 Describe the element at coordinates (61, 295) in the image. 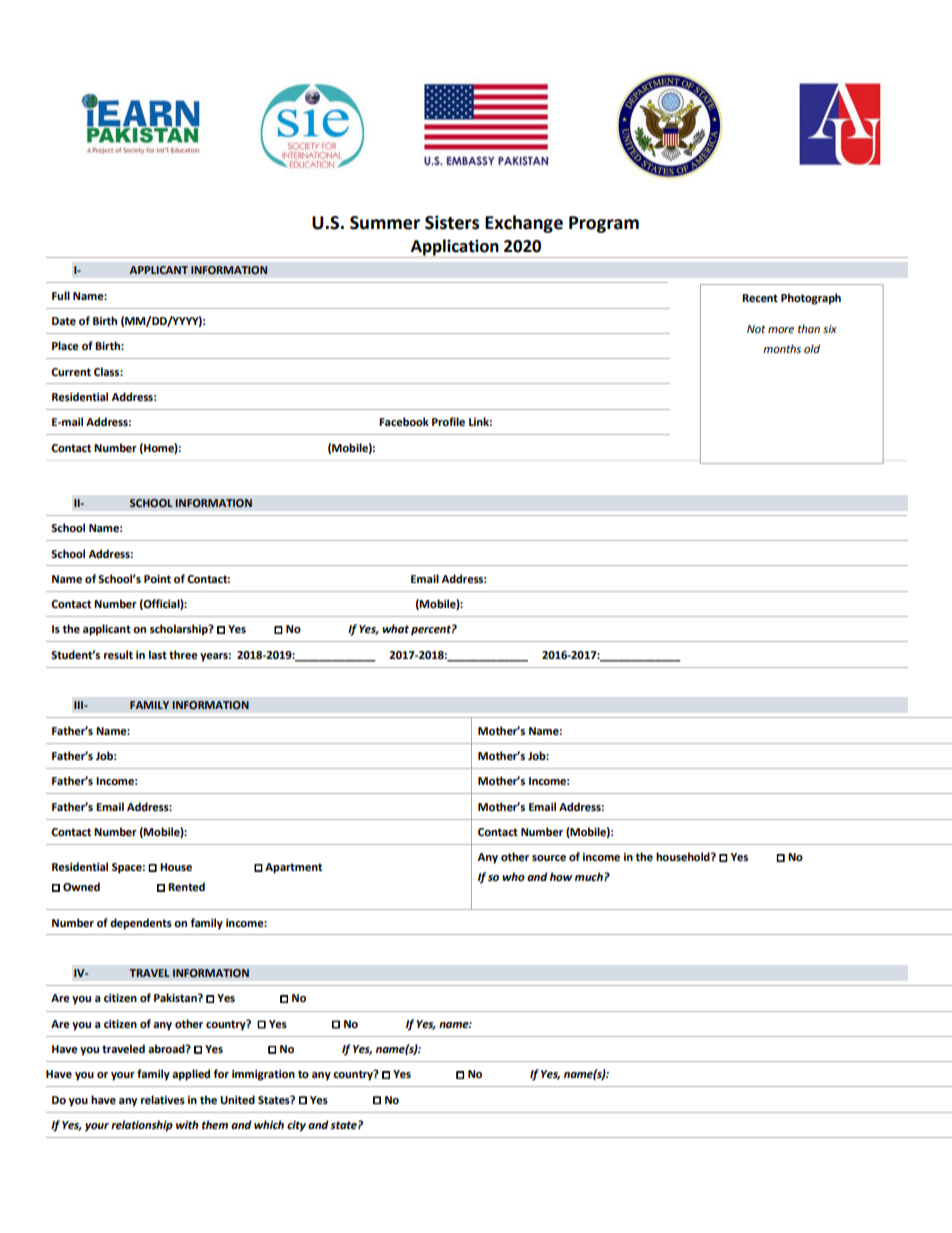

I see `Full` at that location.
